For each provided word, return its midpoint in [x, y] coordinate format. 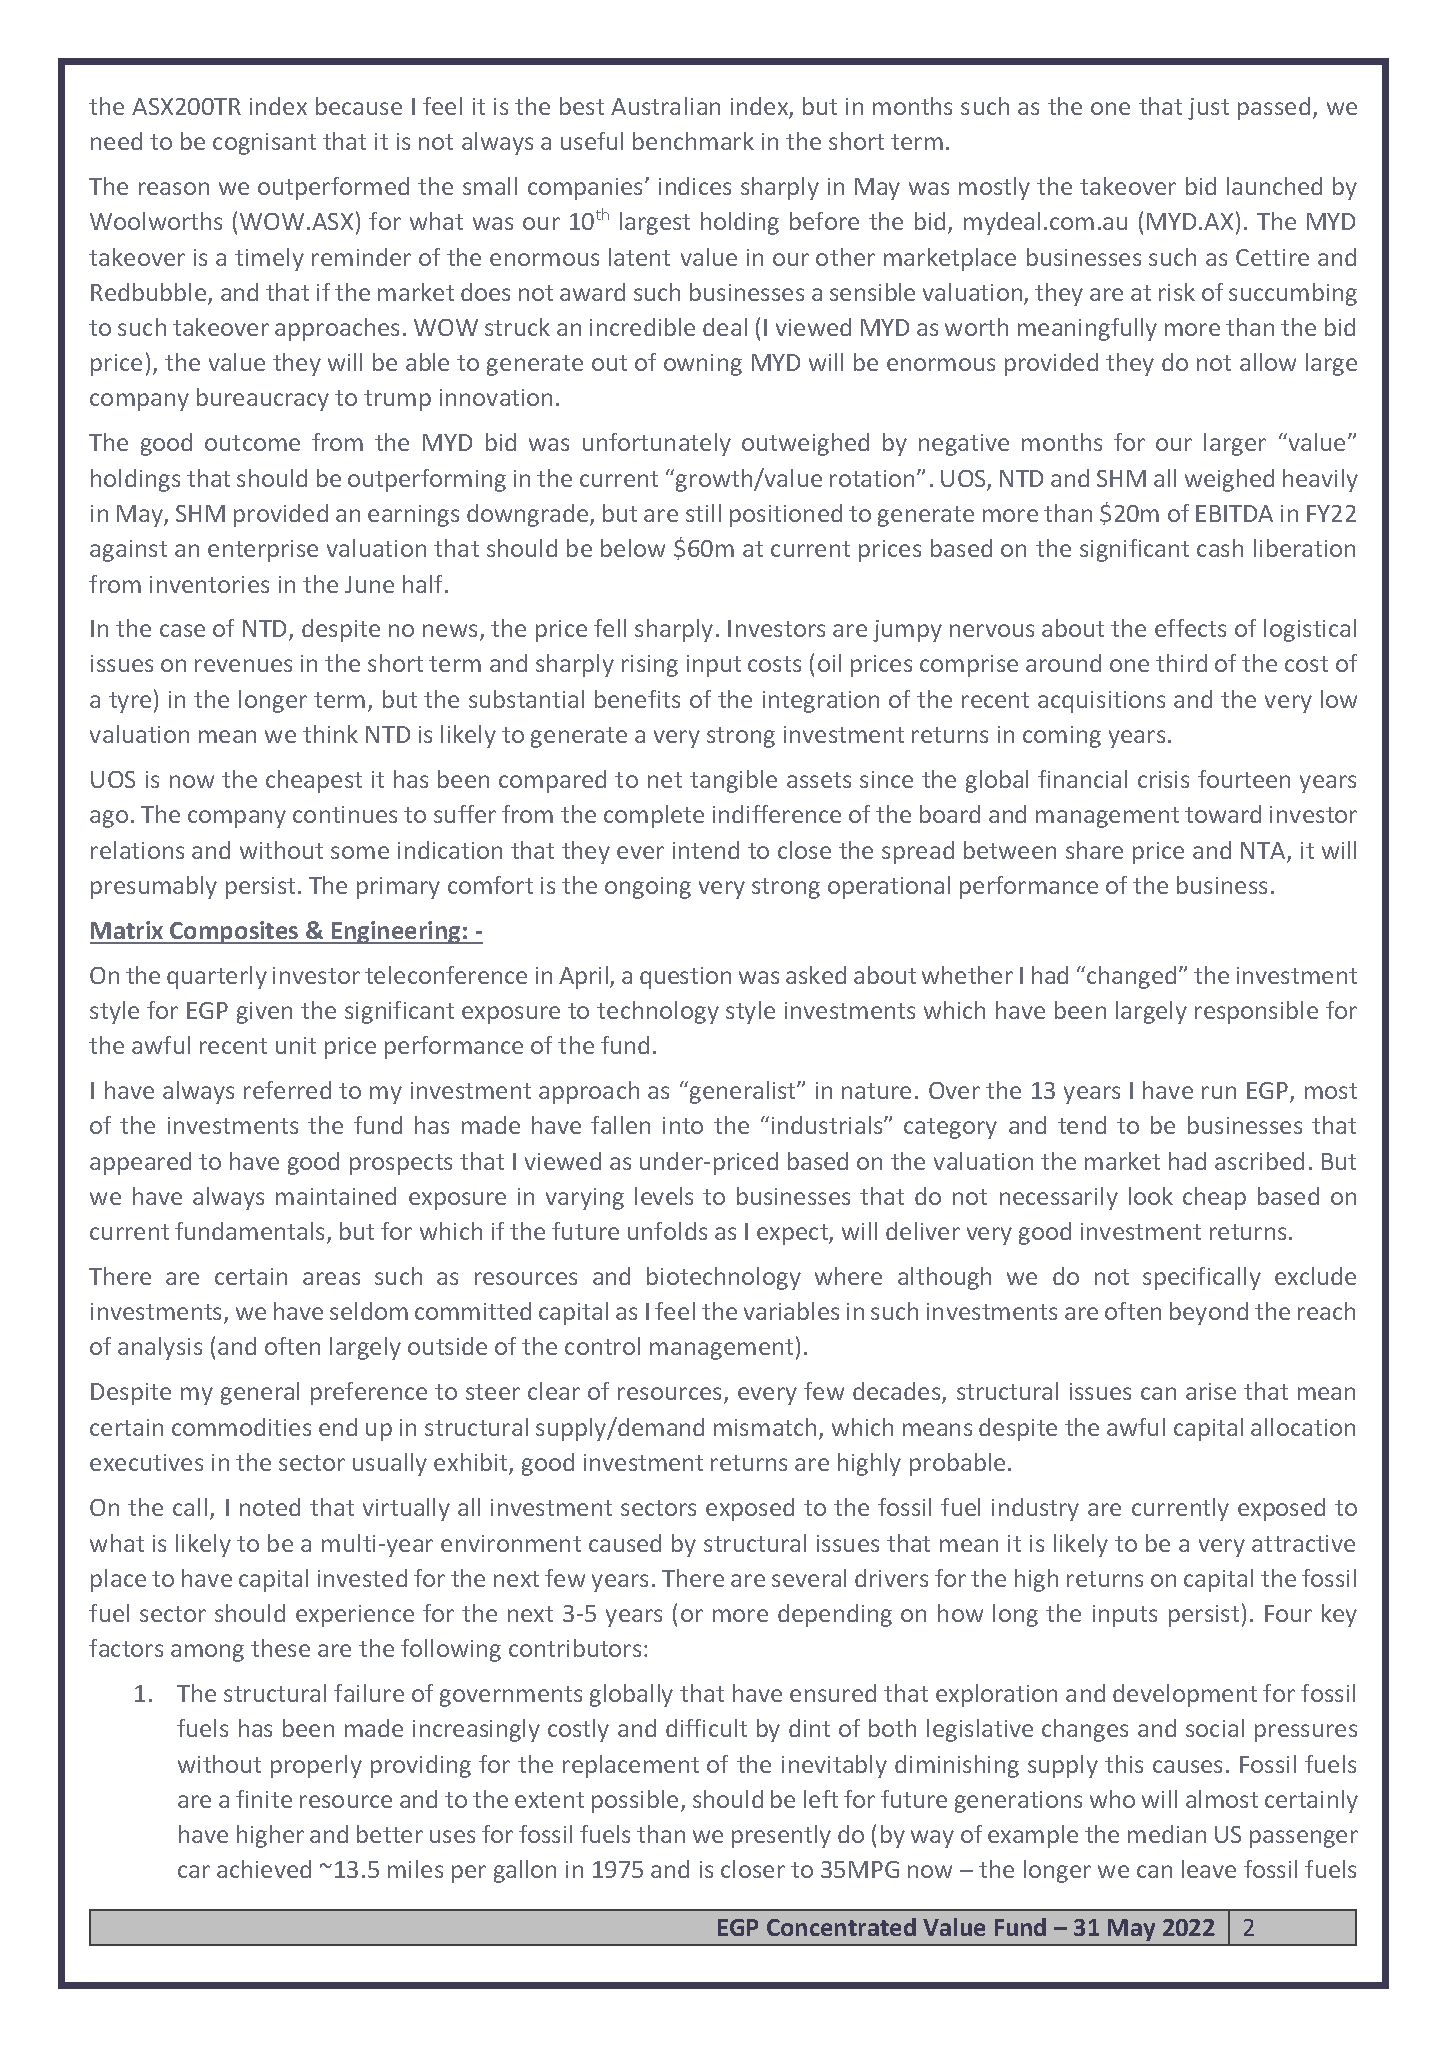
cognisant [264, 144]
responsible [1256, 1012]
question [685, 978]
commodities [241, 1427]
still [703, 513]
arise [1211, 1391]
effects [1190, 628]
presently [781, 1836]
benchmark [693, 141]
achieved [264, 1869]
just [1208, 109]
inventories [209, 584]
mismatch [765, 1427]
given [264, 1013]
